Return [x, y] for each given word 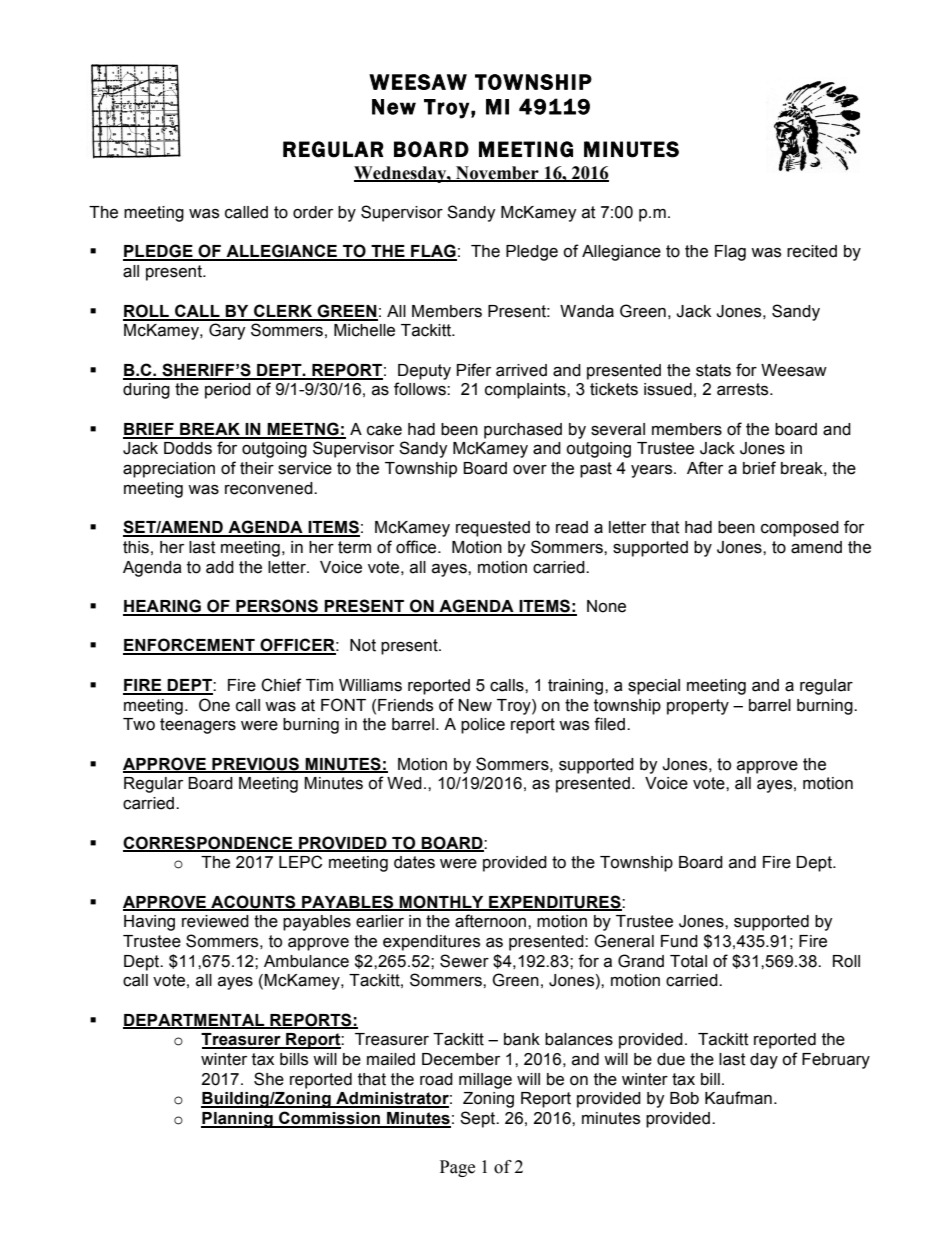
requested [493, 529]
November [497, 173]
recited [812, 251]
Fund [679, 941]
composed [800, 529]
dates [414, 862]
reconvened [270, 488]
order [313, 212]
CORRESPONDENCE [209, 843]
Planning [238, 1120]
